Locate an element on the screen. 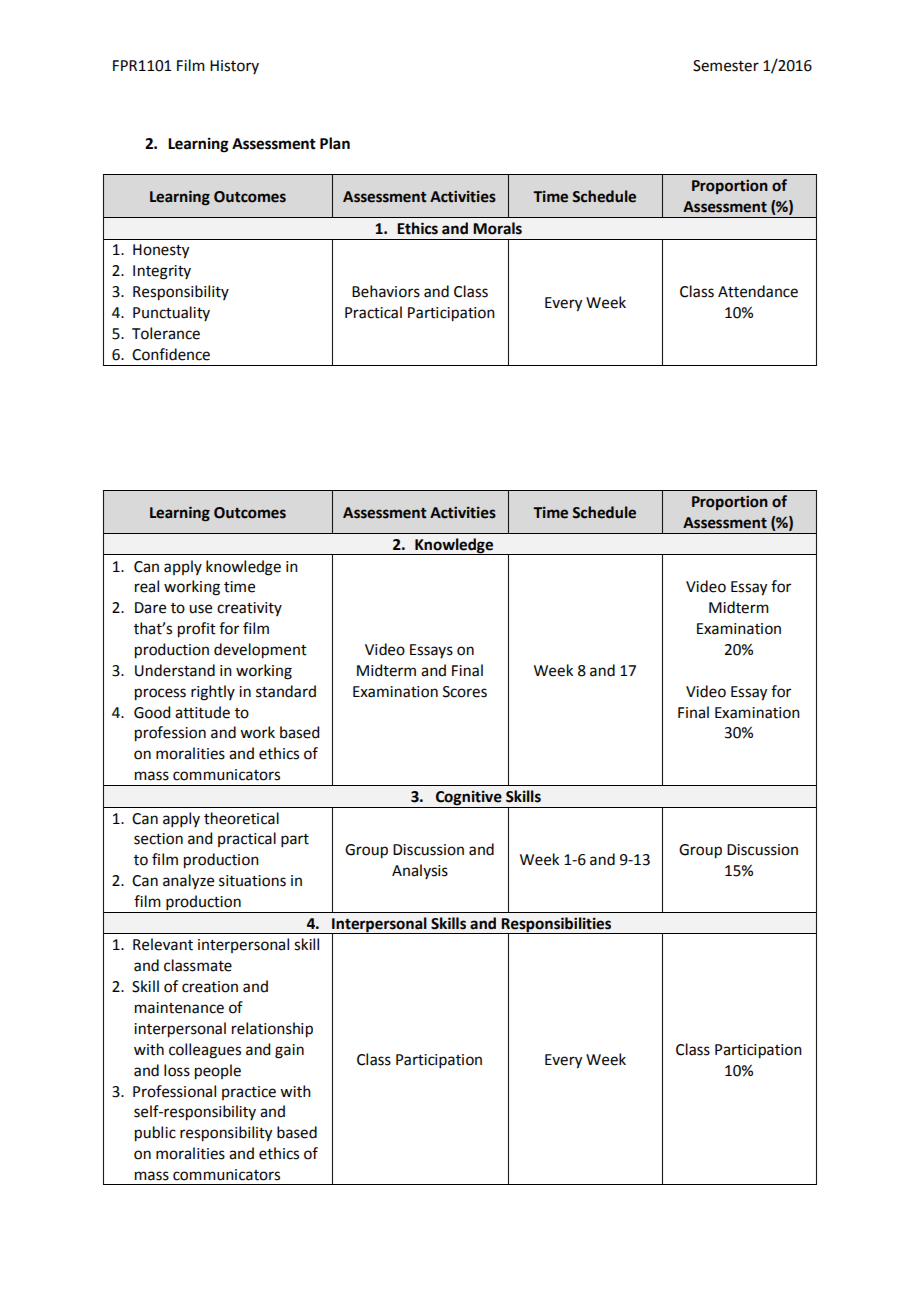  Responsibilities is located at coordinates (557, 925).
